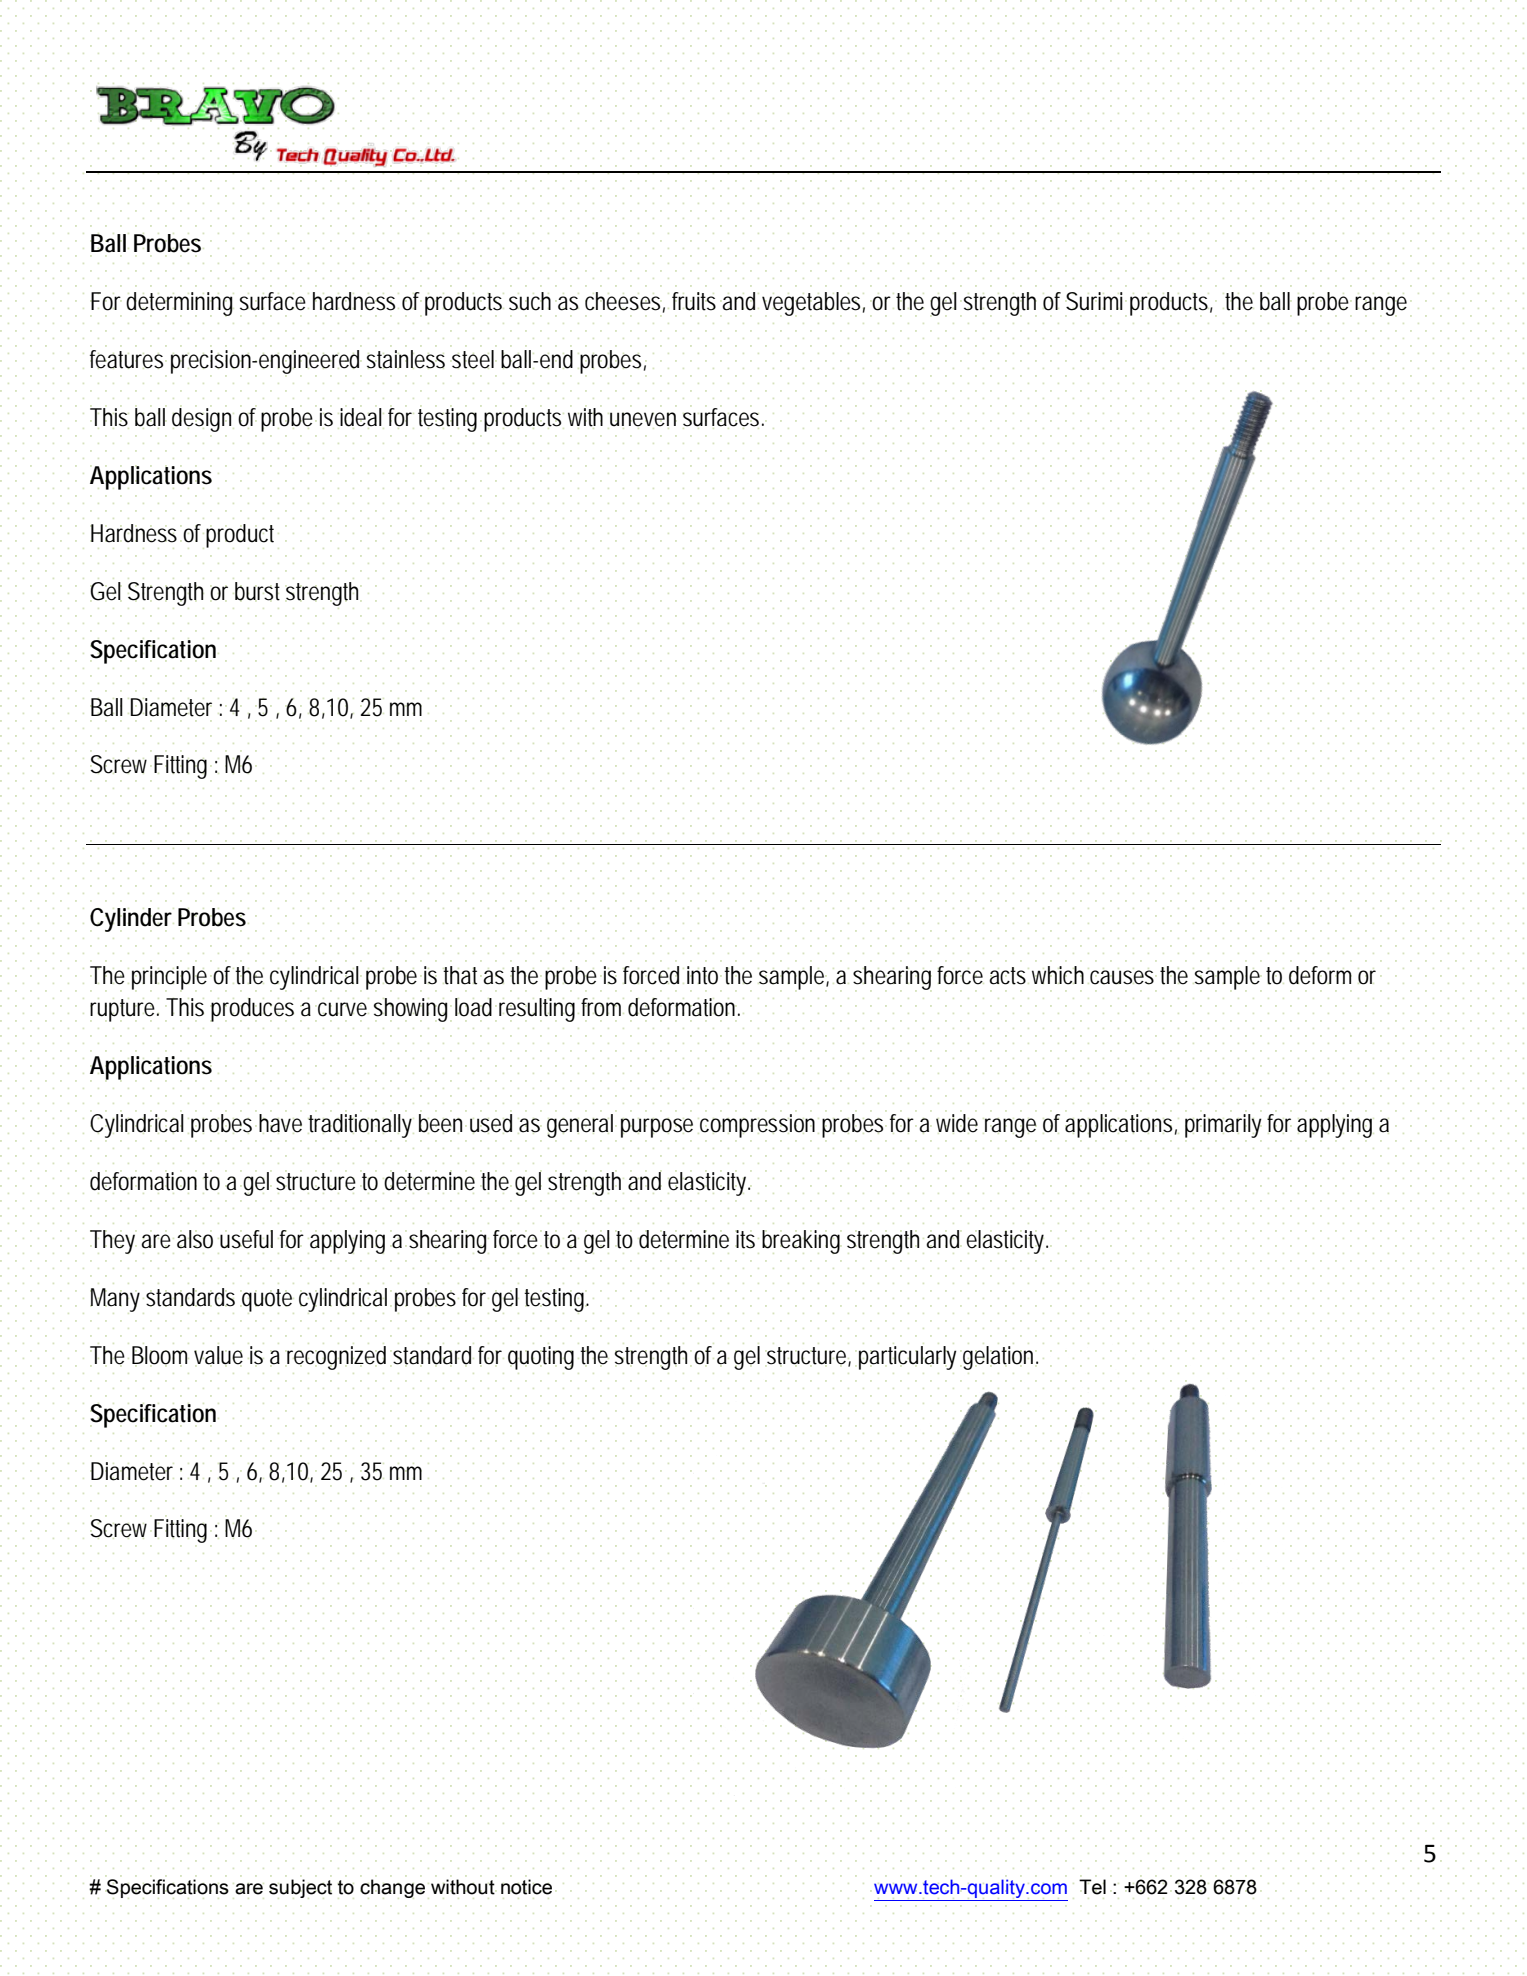  What do you see at coordinates (643, 419) in the page?
I see `uneven` at bounding box center [643, 419].
